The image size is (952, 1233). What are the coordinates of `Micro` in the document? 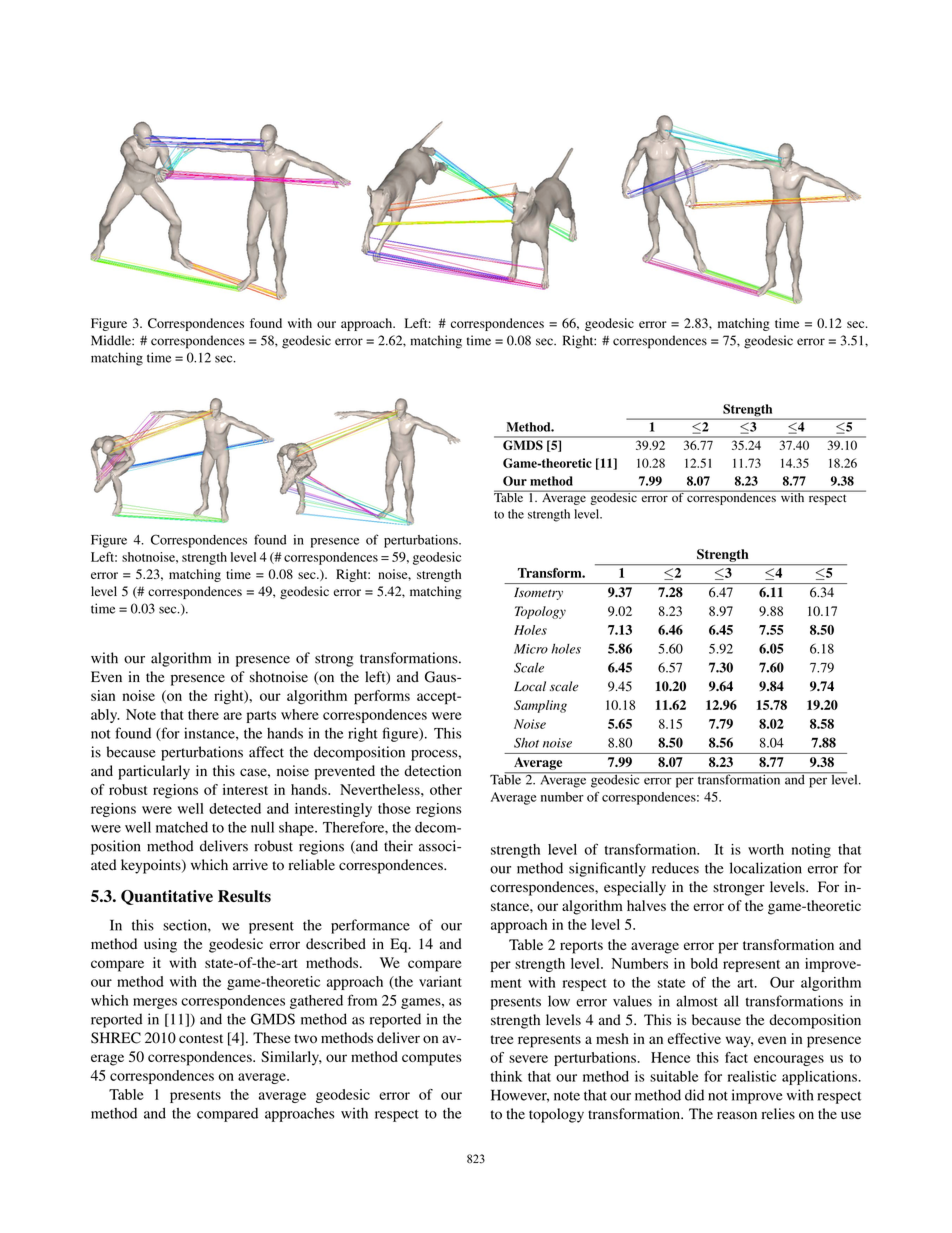 It's located at (531, 649).
